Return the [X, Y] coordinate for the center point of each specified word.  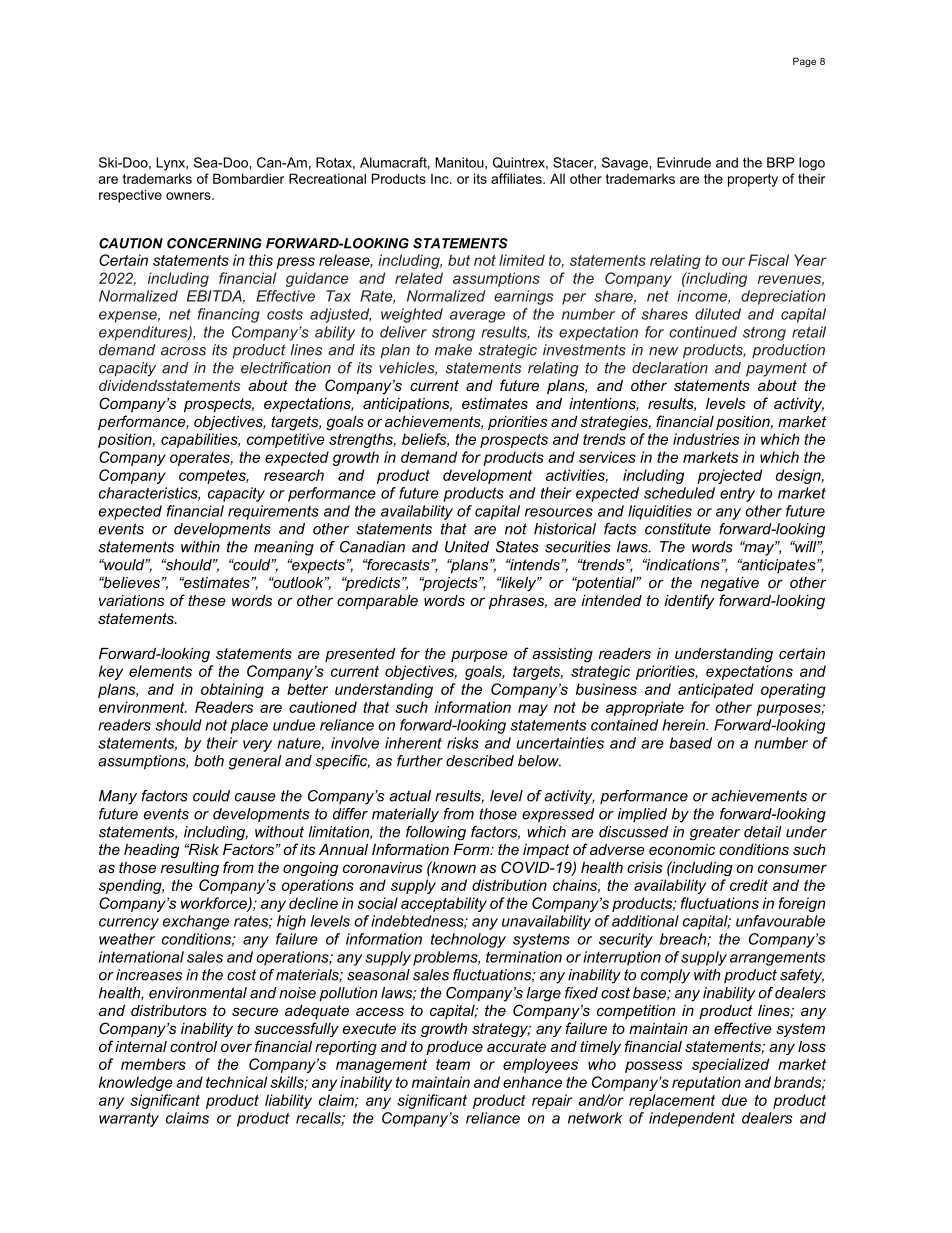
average [477, 317]
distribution [509, 885]
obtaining [232, 690]
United [467, 547]
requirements [273, 512]
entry [737, 495]
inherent [413, 743]
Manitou [460, 162]
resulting [190, 869]
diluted [718, 314]
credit [749, 885]
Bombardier [248, 178]
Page [804, 62]
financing [229, 315]
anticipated [716, 690]
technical [236, 1082]
